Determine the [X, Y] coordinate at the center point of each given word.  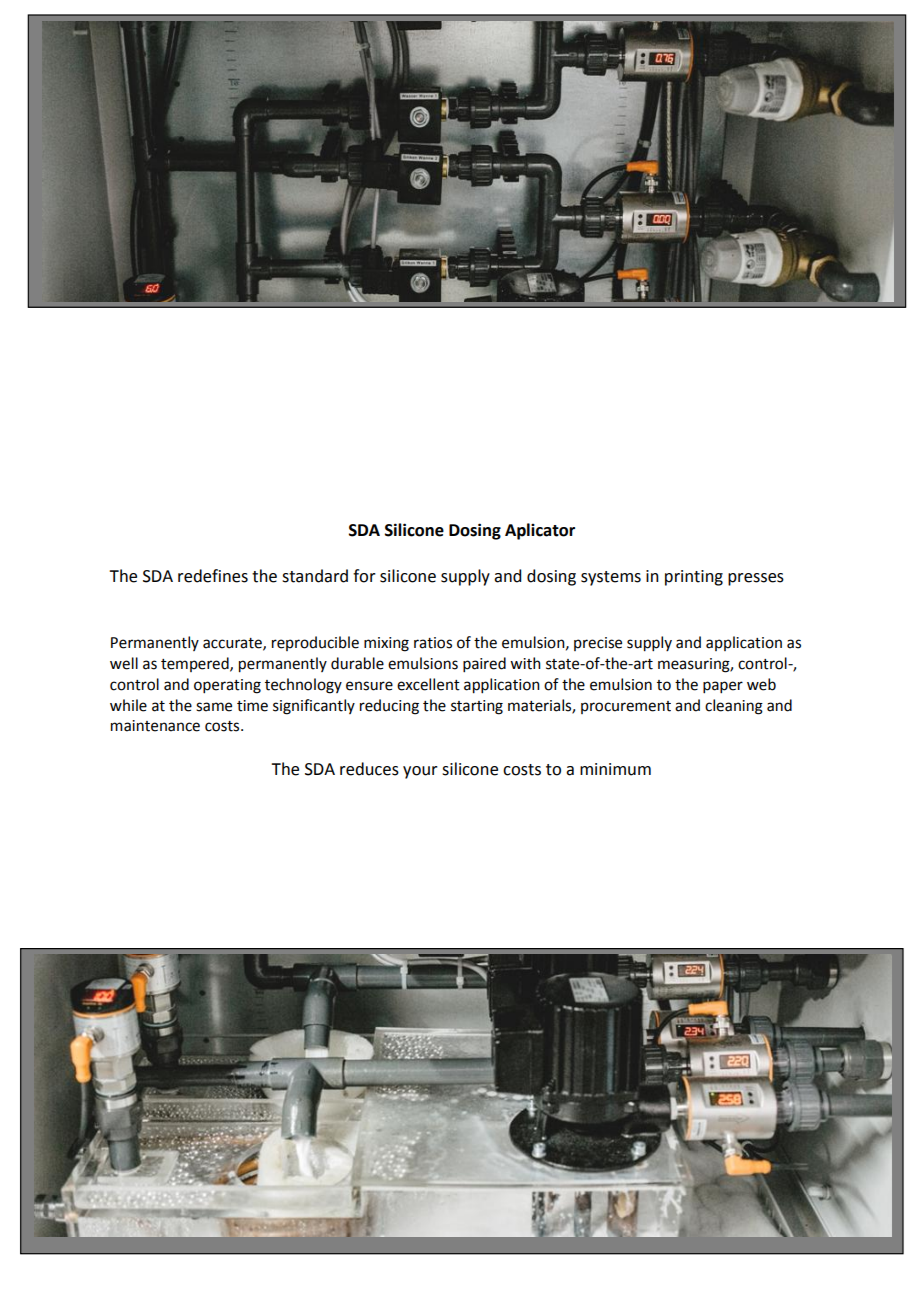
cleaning [734, 707]
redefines [213, 576]
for [364, 576]
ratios [433, 643]
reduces [369, 769]
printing [694, 578]
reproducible [315, 643]
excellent [428, 684]
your [420, 772]
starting [477, 707]
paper [723, 687]
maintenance [155, 726]
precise [598, 644]
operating [227, 686]
